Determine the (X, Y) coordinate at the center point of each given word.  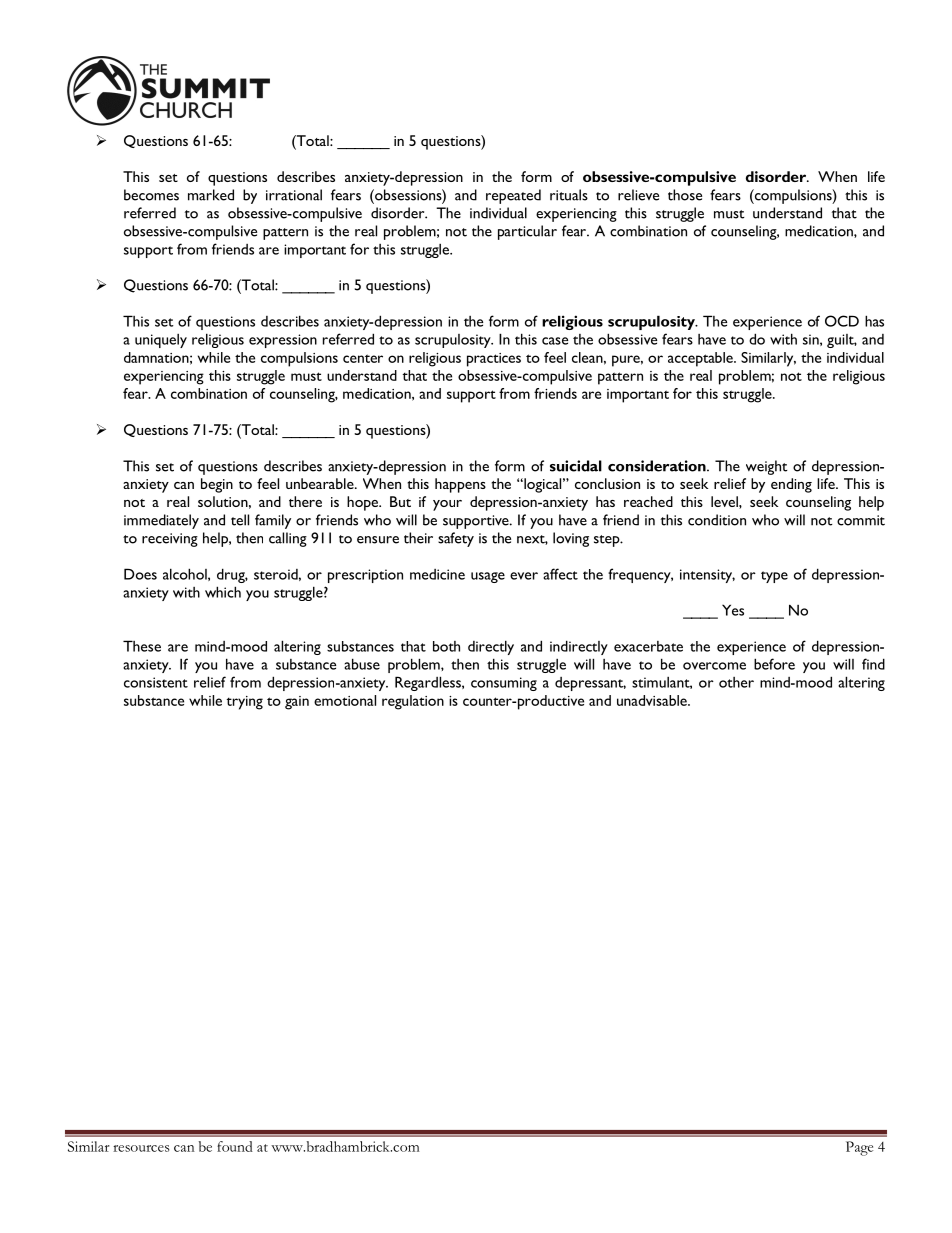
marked (211, 195)
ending (791, 485)
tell (240, 520)
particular (527, 232)
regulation (413, 702)
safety (456, 539)
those (685, 195)
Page (859, 1148)
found (235, 1146)
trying (245, 703)
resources (141, 1148)
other (736, 682)
